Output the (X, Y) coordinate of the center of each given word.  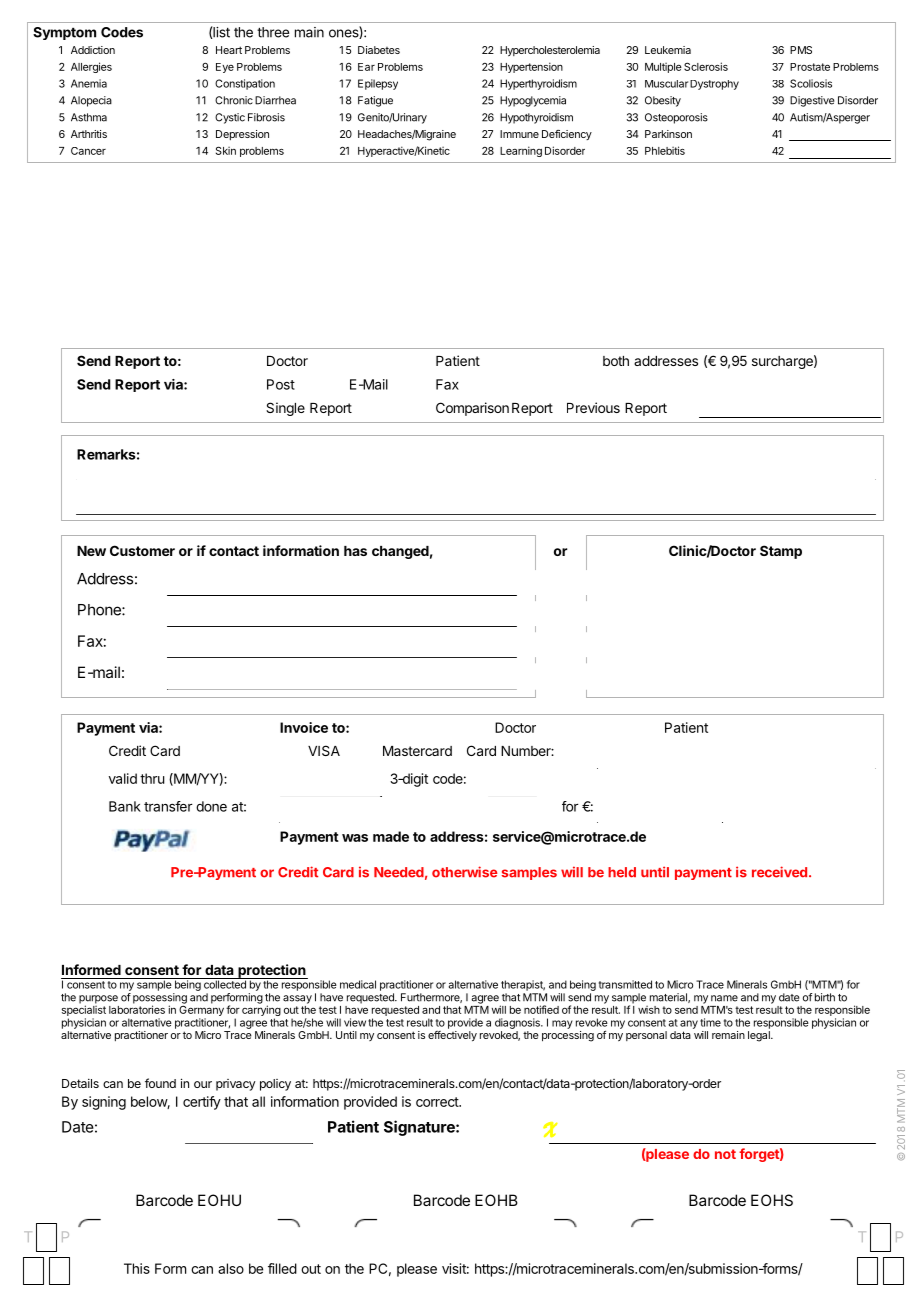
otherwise (465, 872)
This (137, 1268)
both (616, 361)
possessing (160, 999)
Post (281, 384)
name (724, 998)
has (355, 551)
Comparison (472, 409)
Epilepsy (378, 84)
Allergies (91, 67)
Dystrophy (714, 85)
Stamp (781, 552)
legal (760, 1036)
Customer (142, 550)
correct (438, 1102)
